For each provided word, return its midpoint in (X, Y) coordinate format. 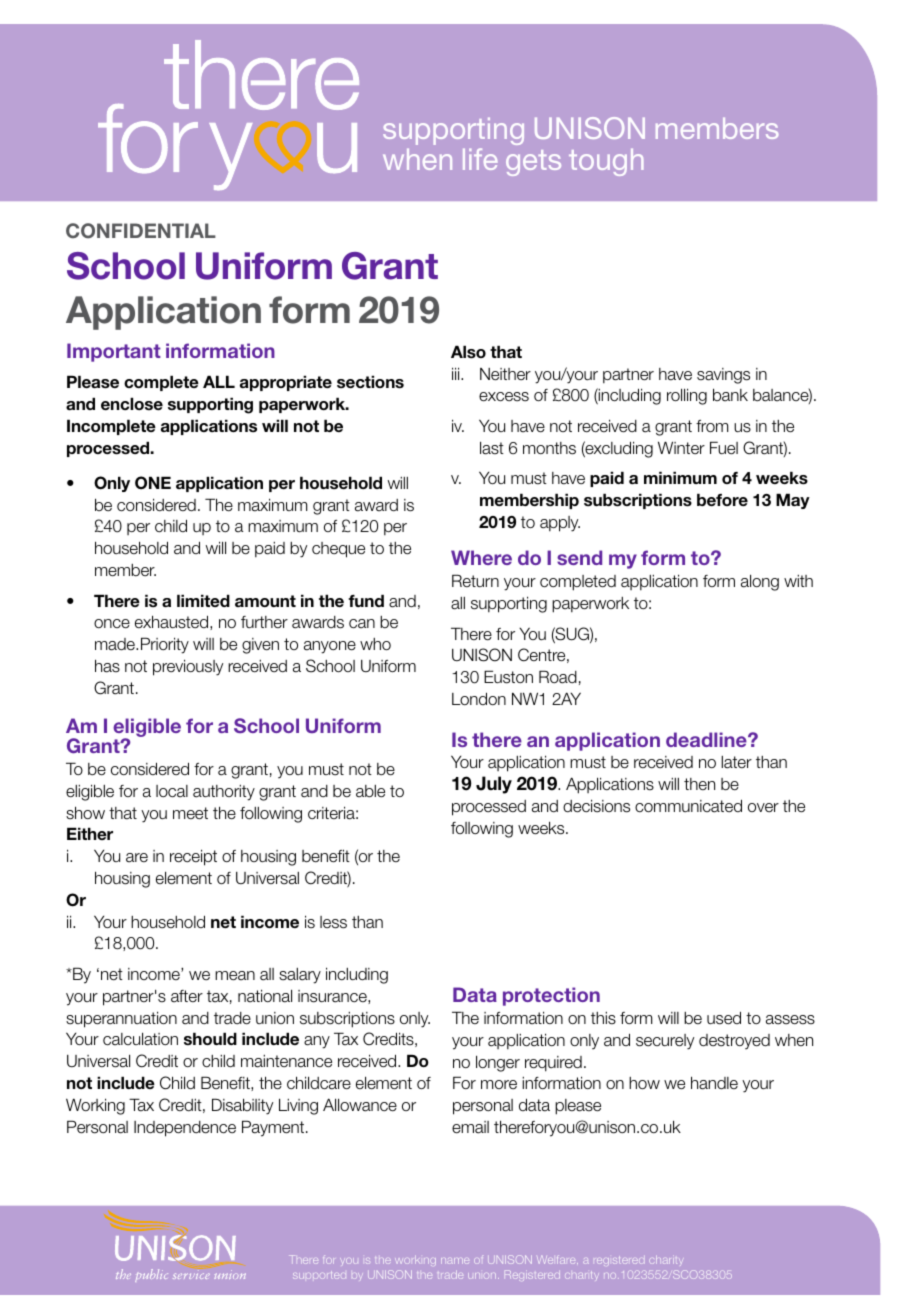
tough (606, 162)
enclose (132, 404)
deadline (707, 739)
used (724, 1018)
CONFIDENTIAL (141, 231)
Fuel (724, 448)
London (479, 698)
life (480, 159)
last (492, 448)
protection (551, 996)
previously (188, 667)
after (187, 996)
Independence (185, 1129)
